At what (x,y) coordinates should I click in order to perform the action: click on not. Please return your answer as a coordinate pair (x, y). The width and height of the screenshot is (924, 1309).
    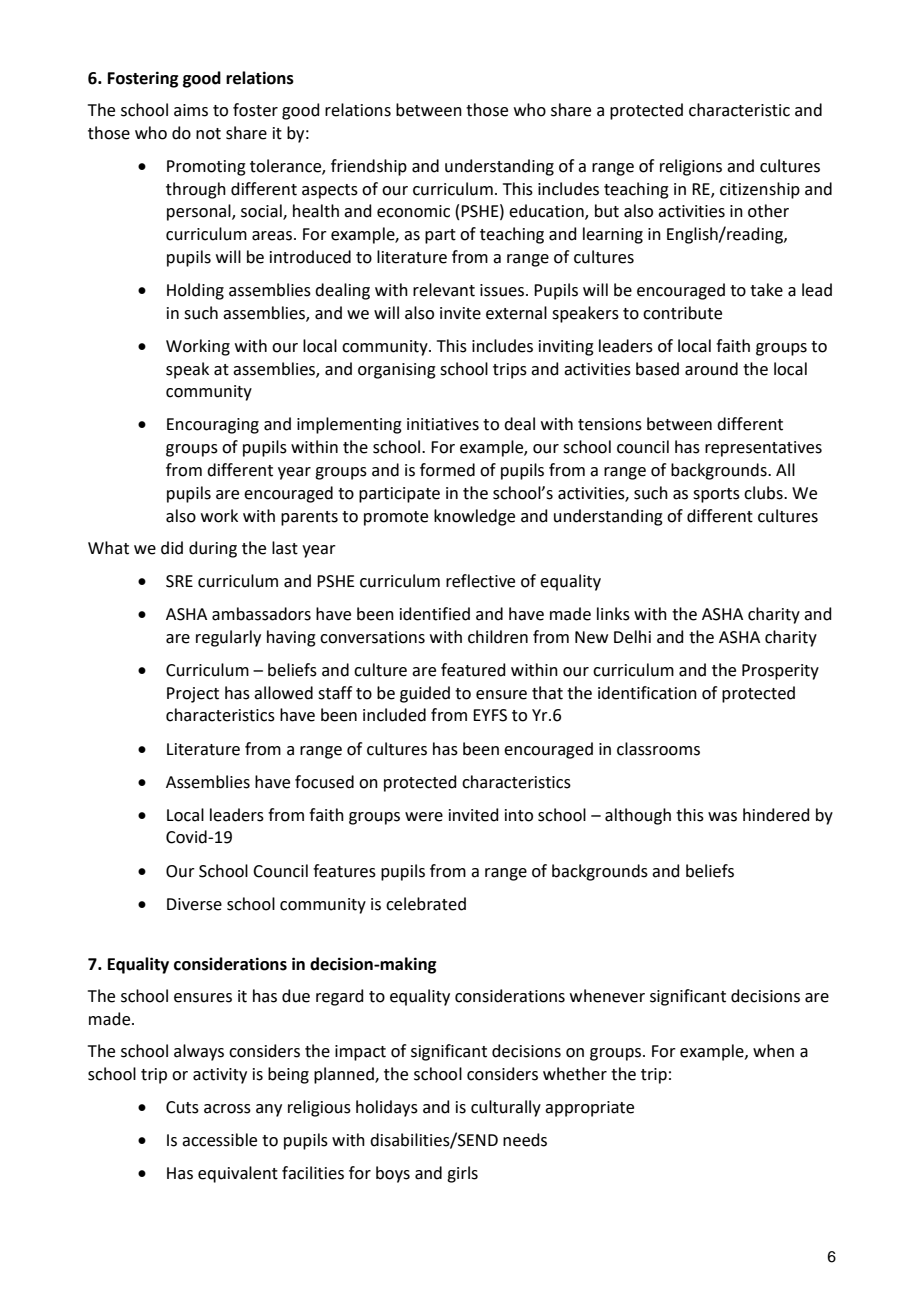
    Looking at the image, I should click on (208, 134).
